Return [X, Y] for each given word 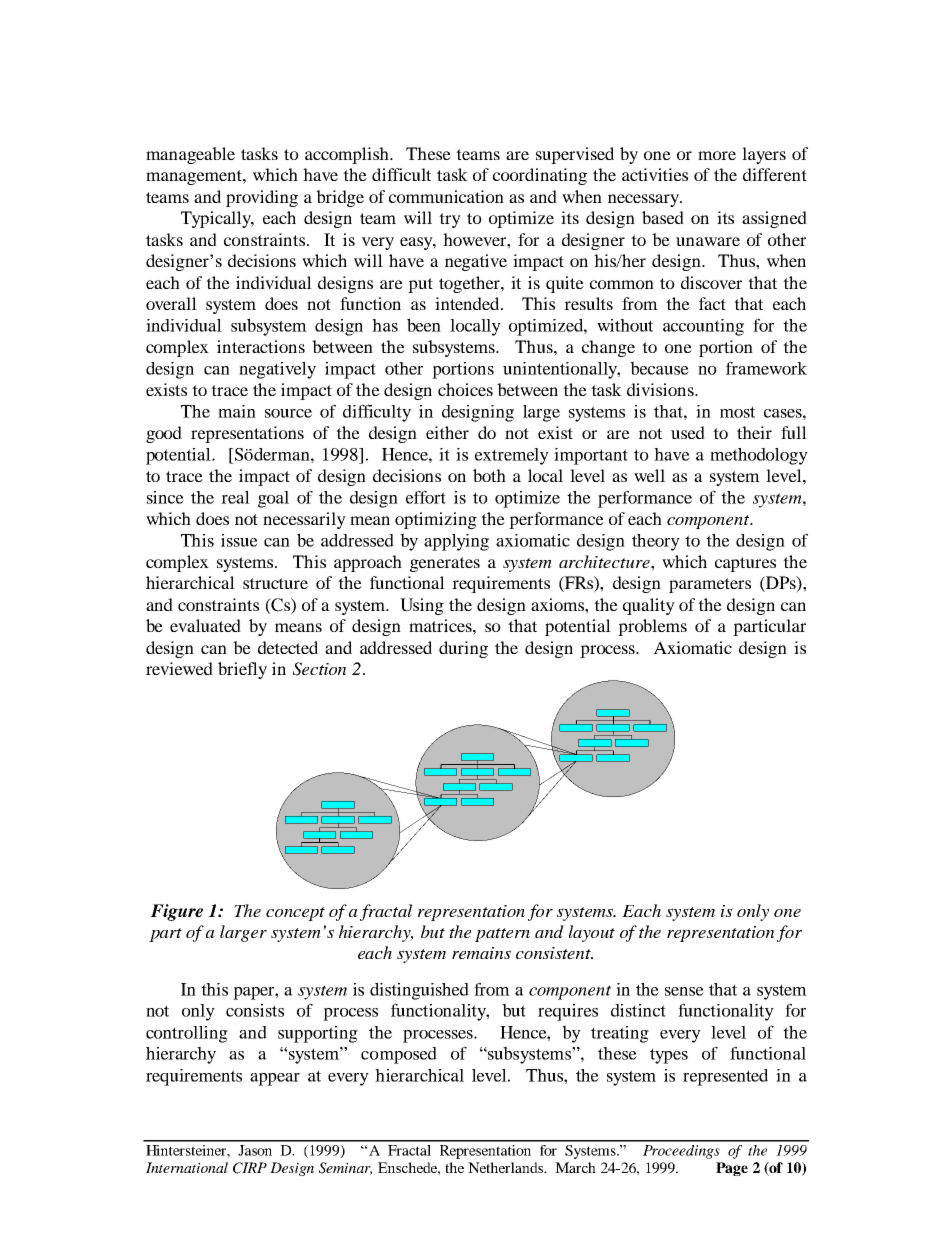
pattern [502, 935]
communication [446, 196]
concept [295, 914]
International [187, 1167]
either [447, 432]
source [288, 413]
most [737, 412]
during [463, 649]
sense [684, 991]
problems [652, 627]
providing [262, 198]
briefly [242, 670]
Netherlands [506, 1167]
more [717, 155]
